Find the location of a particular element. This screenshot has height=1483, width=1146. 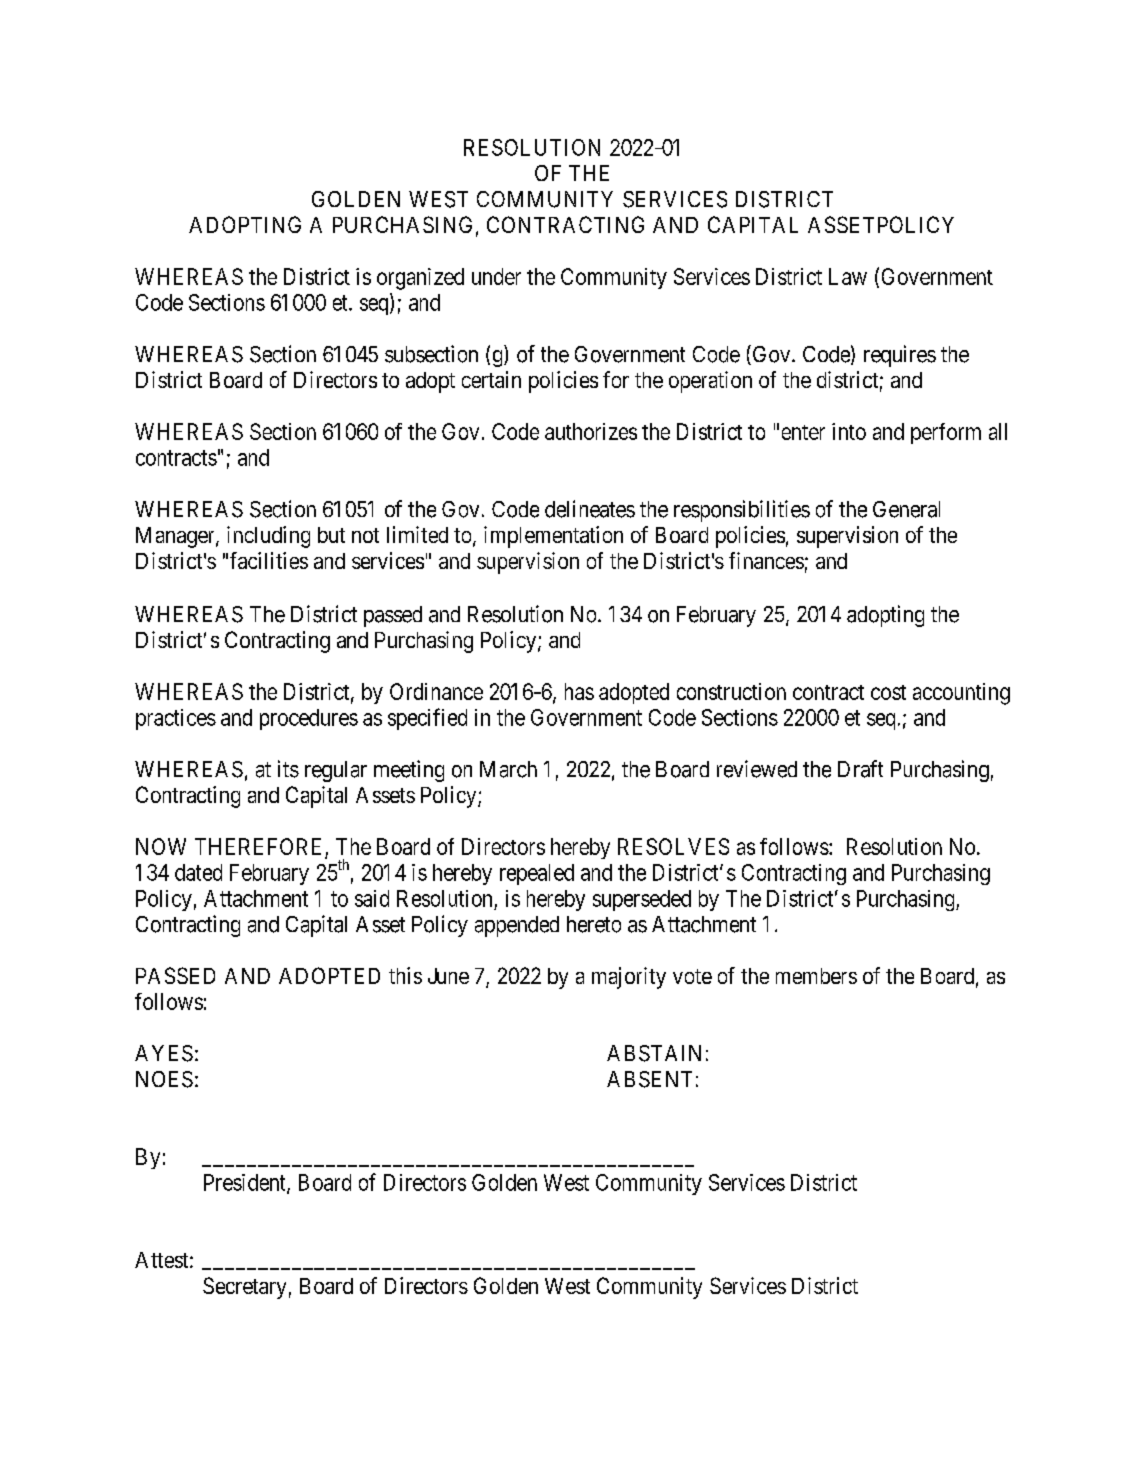

implementation is located at coordinates (553, 537).
